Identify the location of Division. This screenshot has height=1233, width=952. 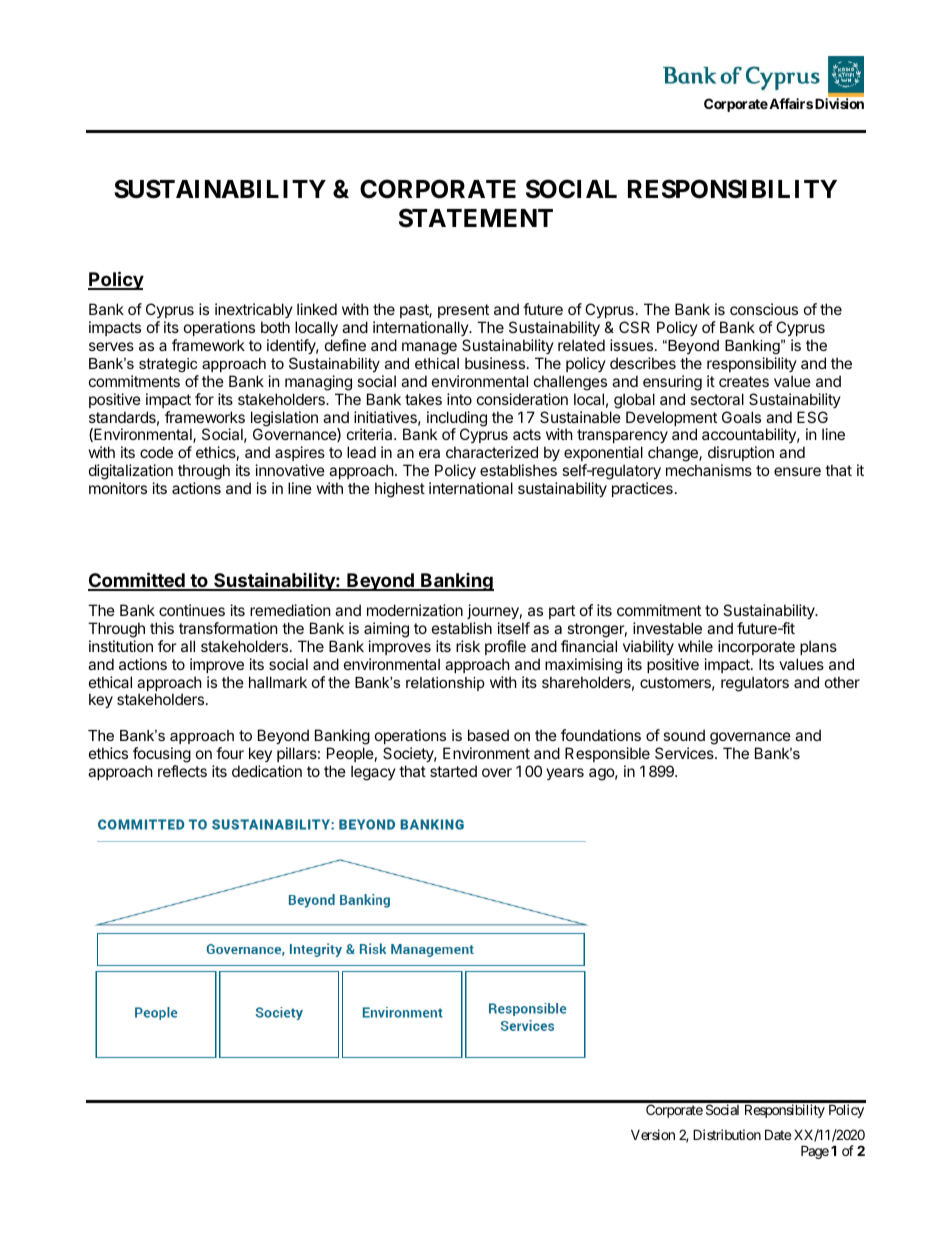
(839, 103).
